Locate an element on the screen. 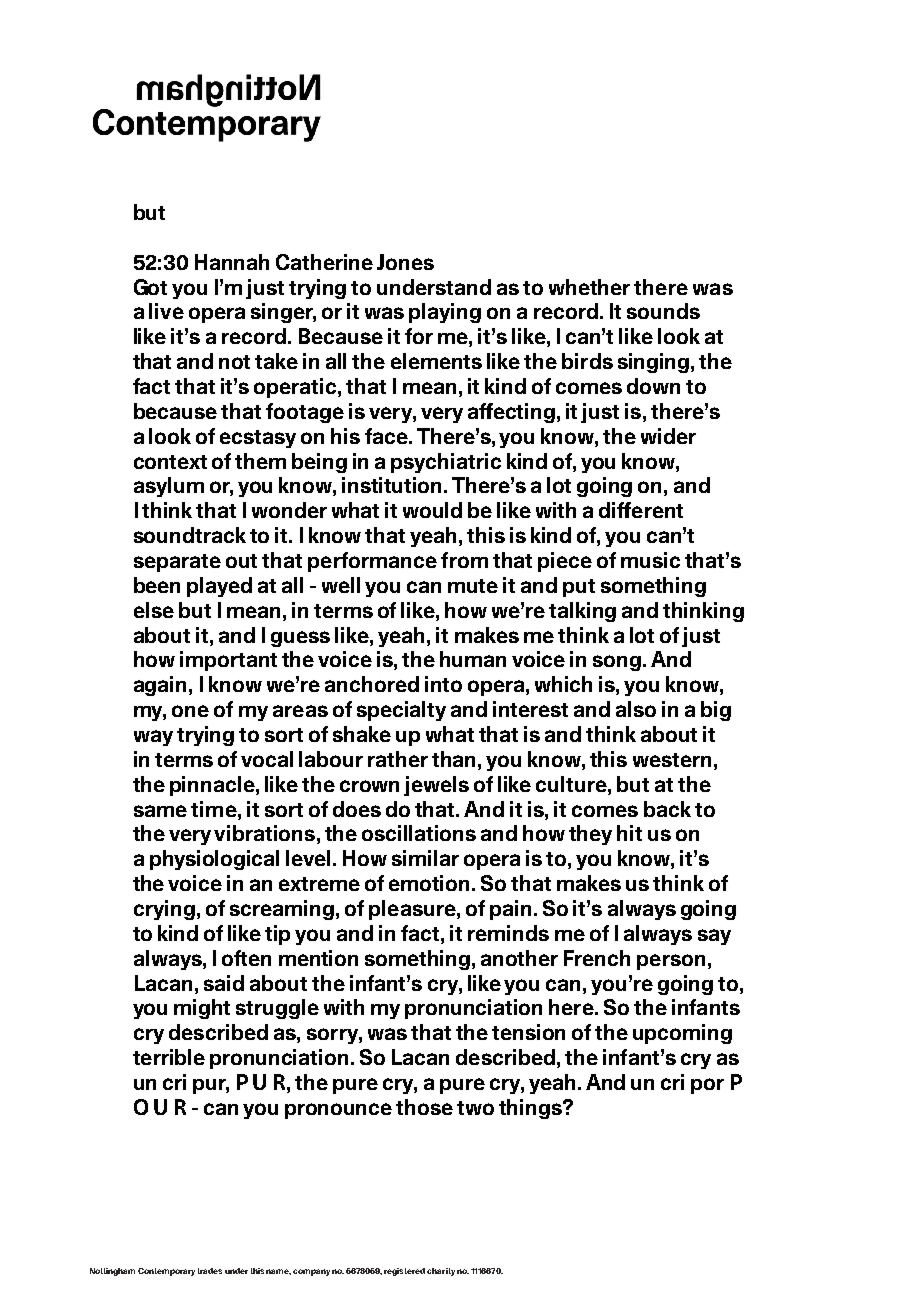 This screenshot has height=1308, width=924. would is located at coordinates (432, 510).
